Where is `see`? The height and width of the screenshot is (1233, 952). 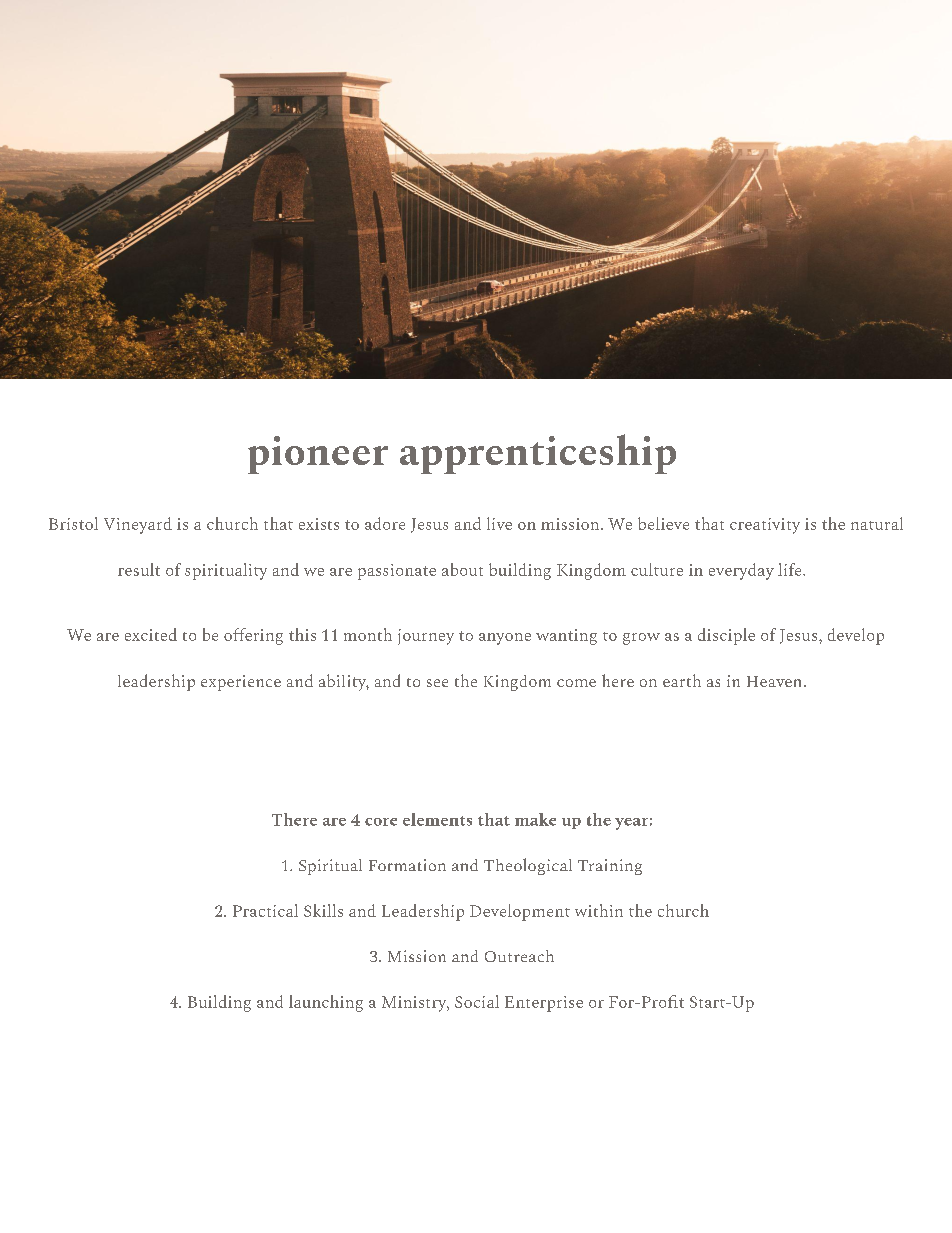
see is located at coordinates (437, 683).
